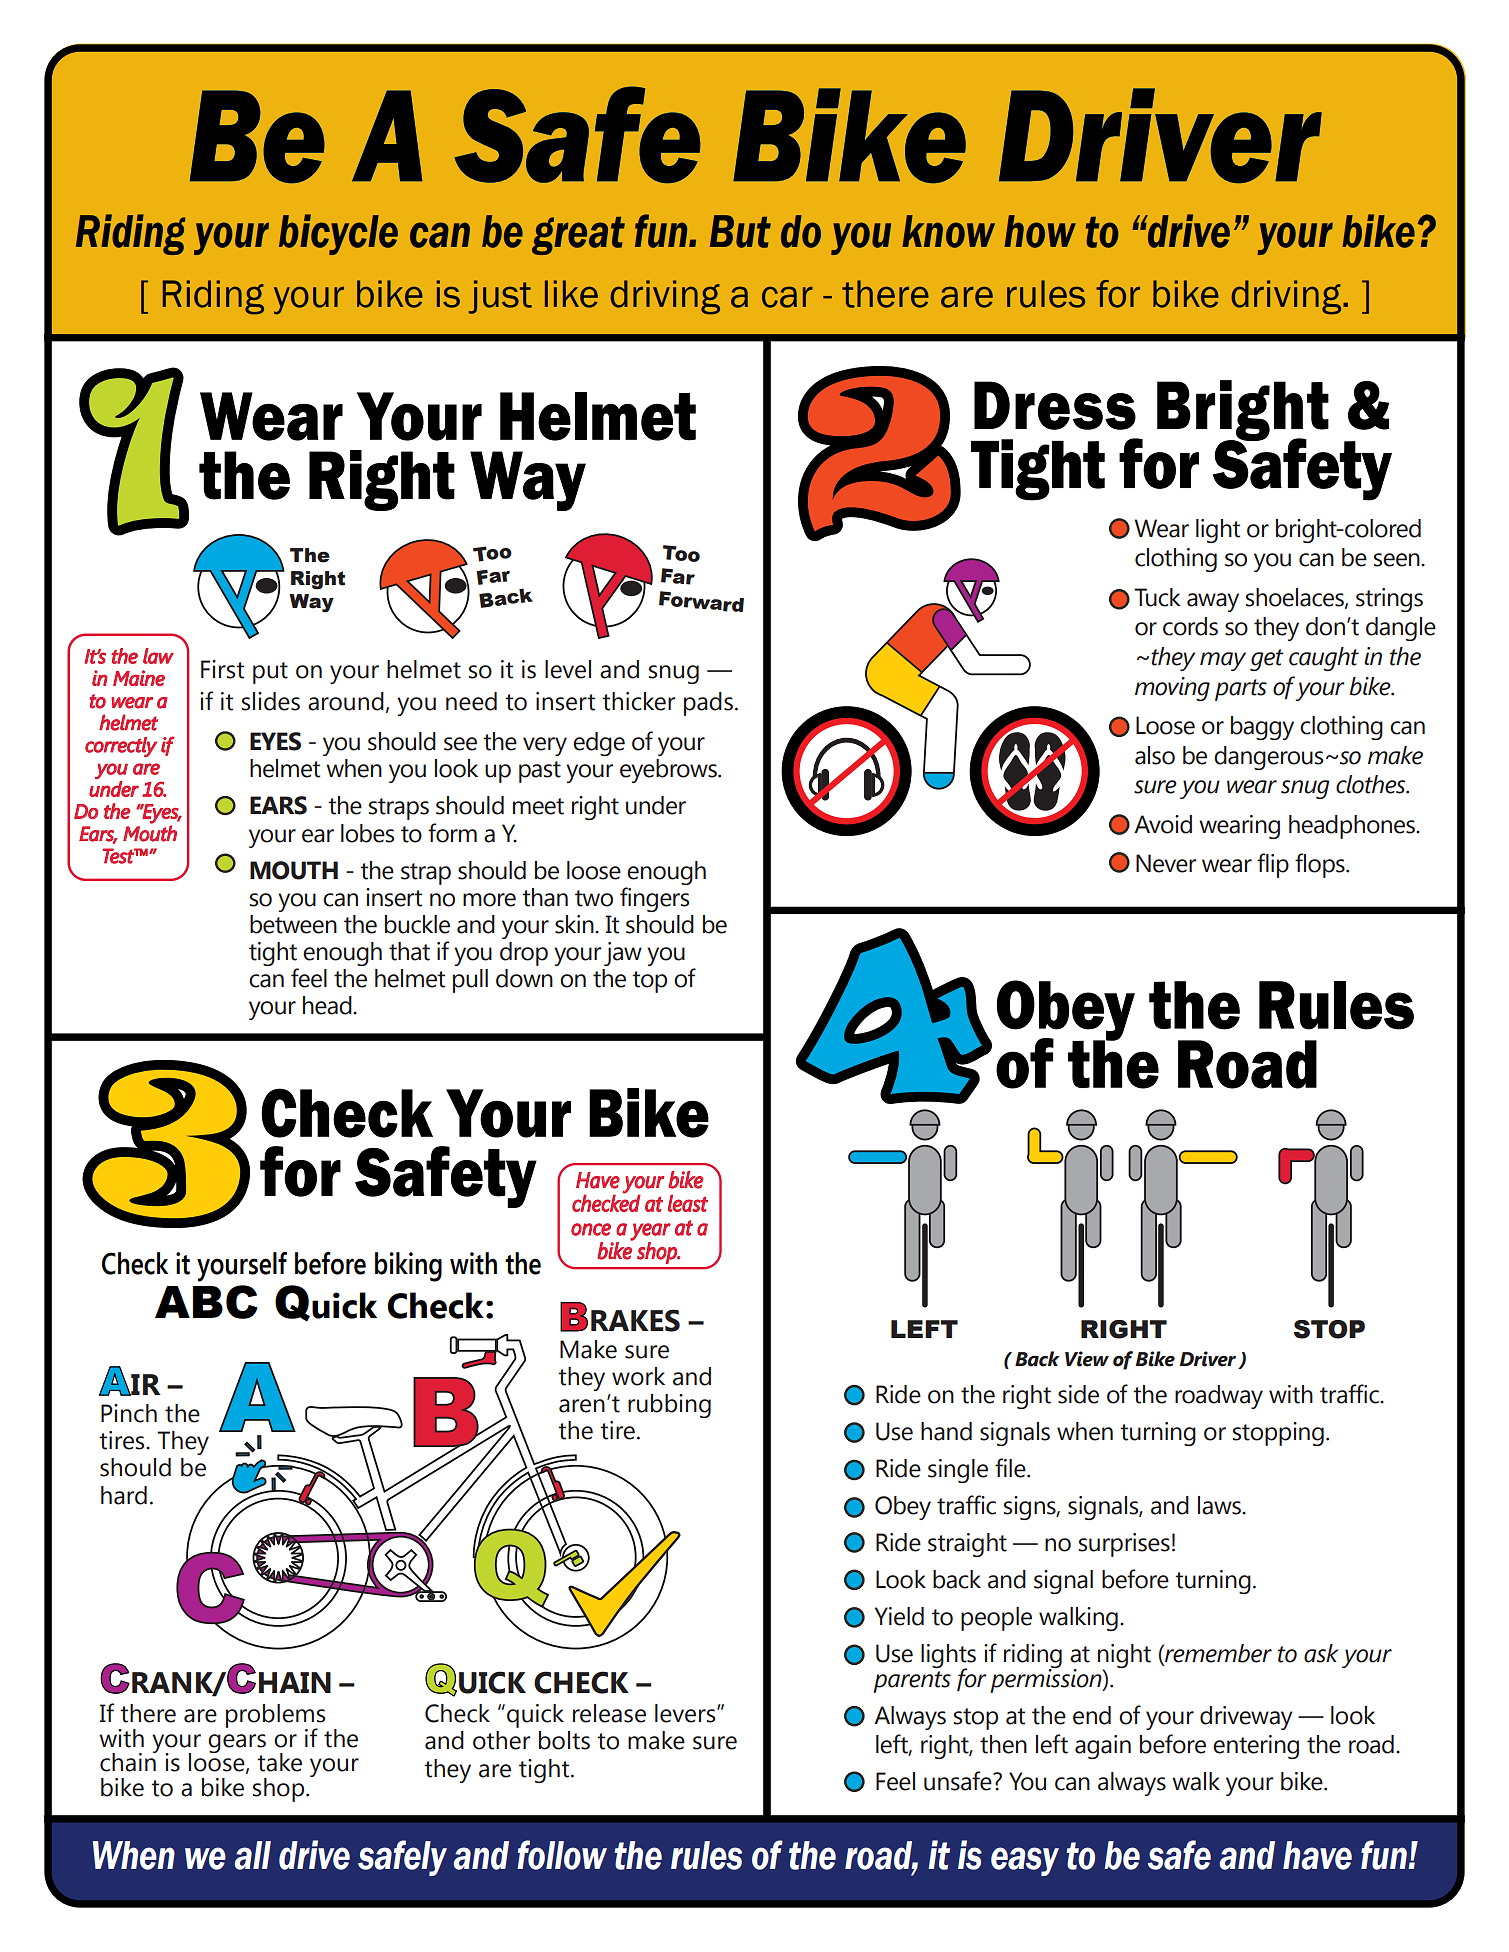  I want to click on just, so click(500, 297).
